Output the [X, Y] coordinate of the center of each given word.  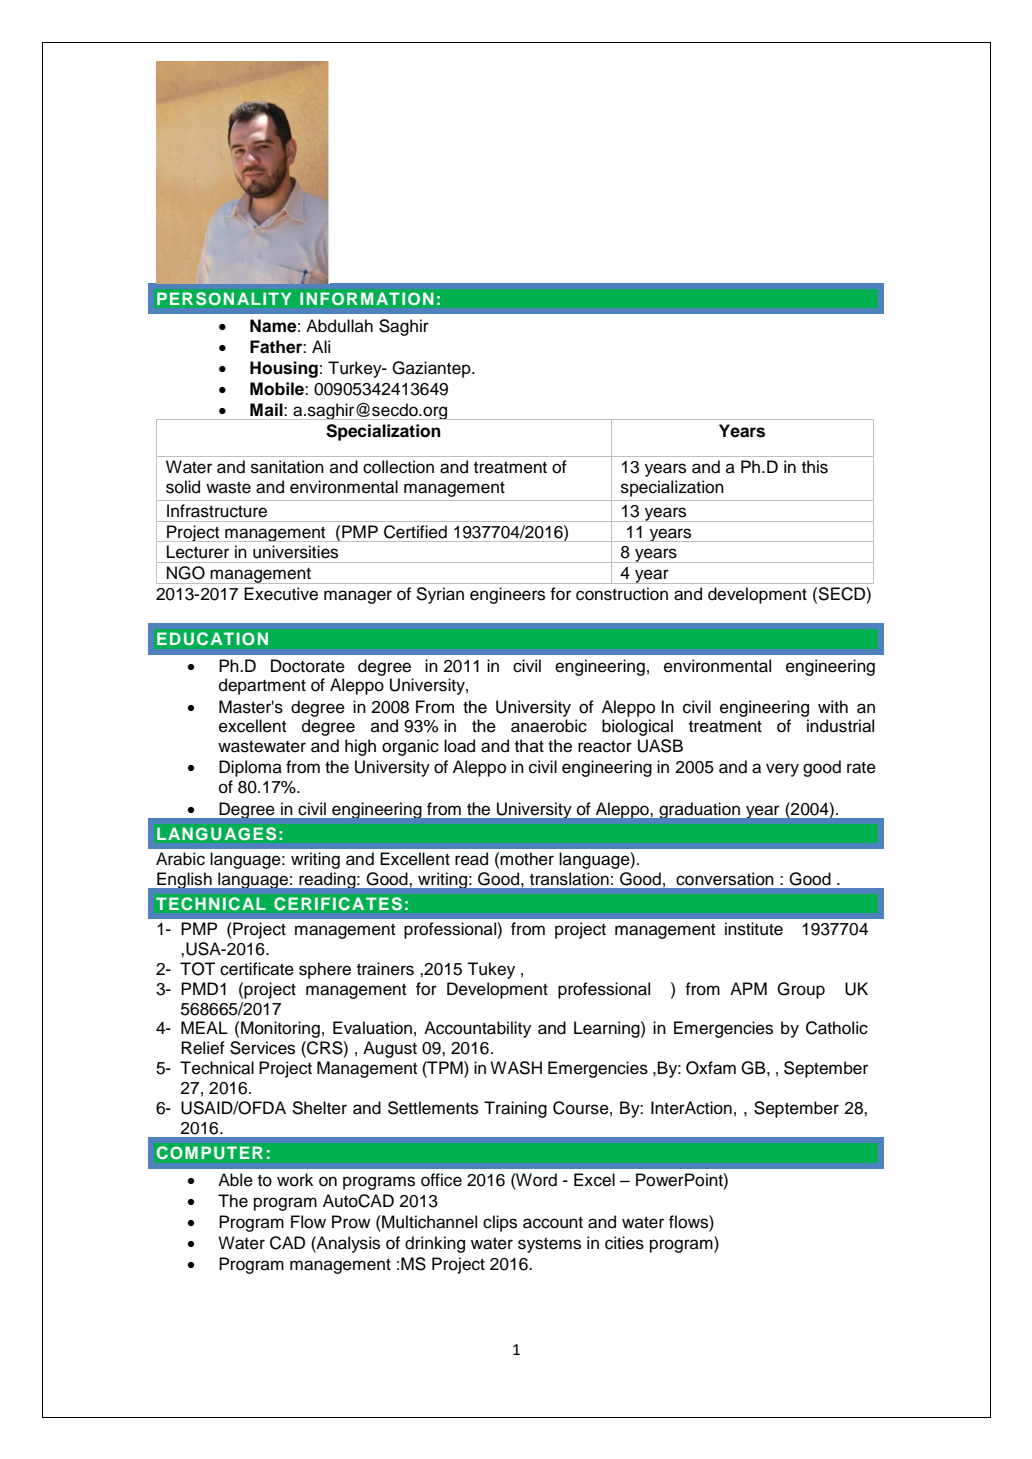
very [782, 770]
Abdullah [339, 326]
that [529, 746]
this [815, 467]
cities [624, 1243]
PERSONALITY [224, 298]
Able [235, 1180]
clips [500, 1223]
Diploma [250, 768]
